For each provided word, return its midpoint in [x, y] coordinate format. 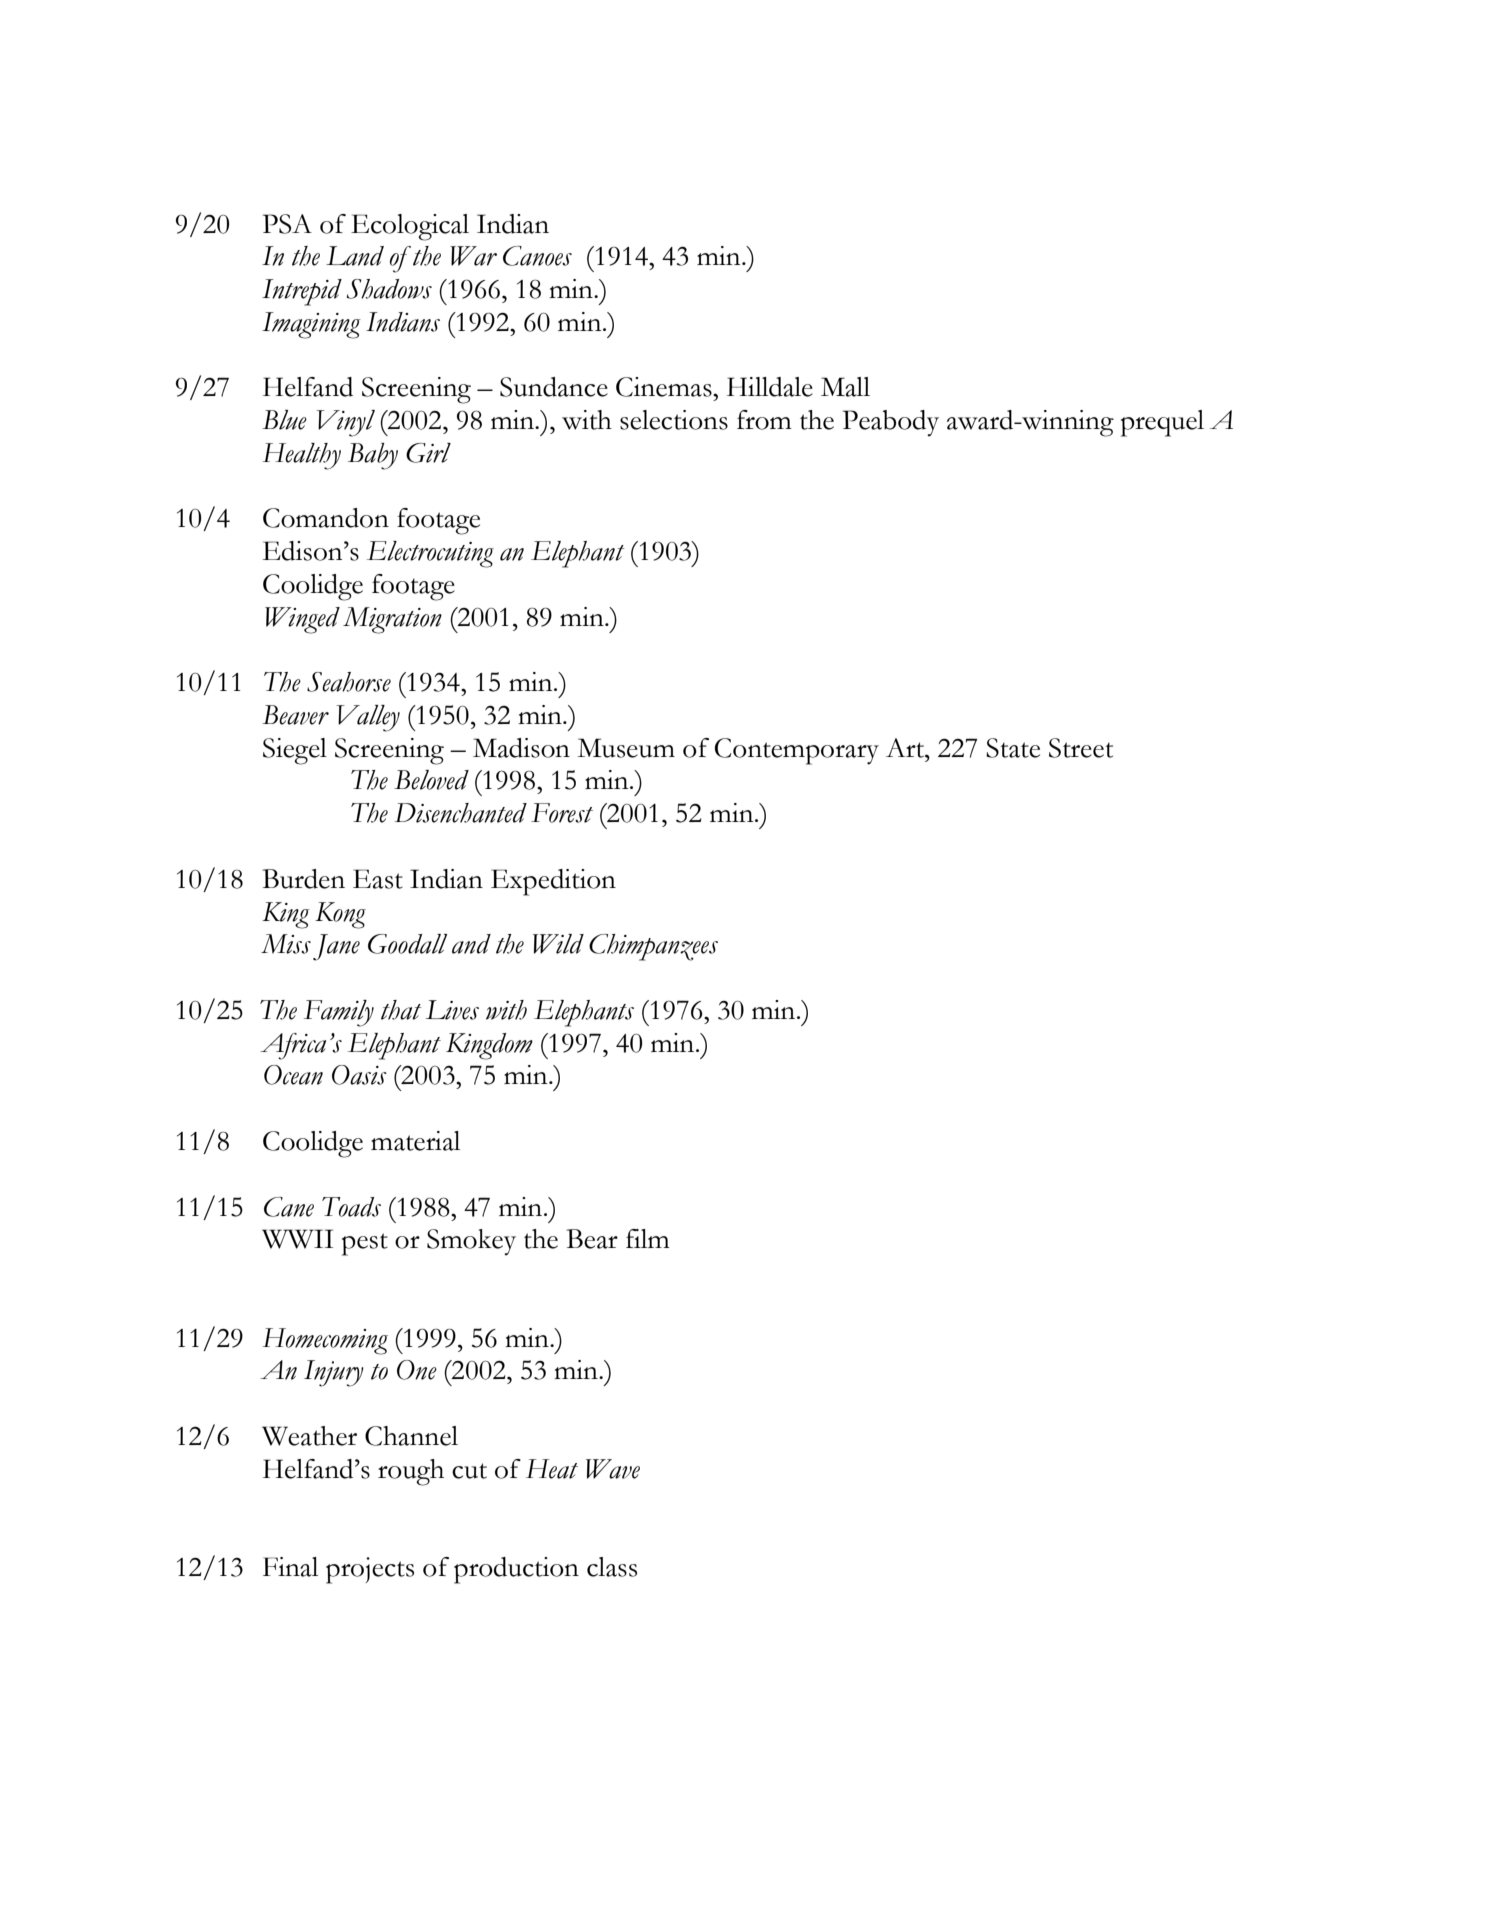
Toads [351, 1207]
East [378, 879]
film [648, 1238]
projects [370, 1570]
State [1013, 748]
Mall [845, 387]
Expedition [553, 882]
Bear [592, 1239]
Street [1081, 748]
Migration [392, 620]
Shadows [389, 289]
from [764, 420]
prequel [1162, 423]
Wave [613, 1469]
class [612, 1567]
